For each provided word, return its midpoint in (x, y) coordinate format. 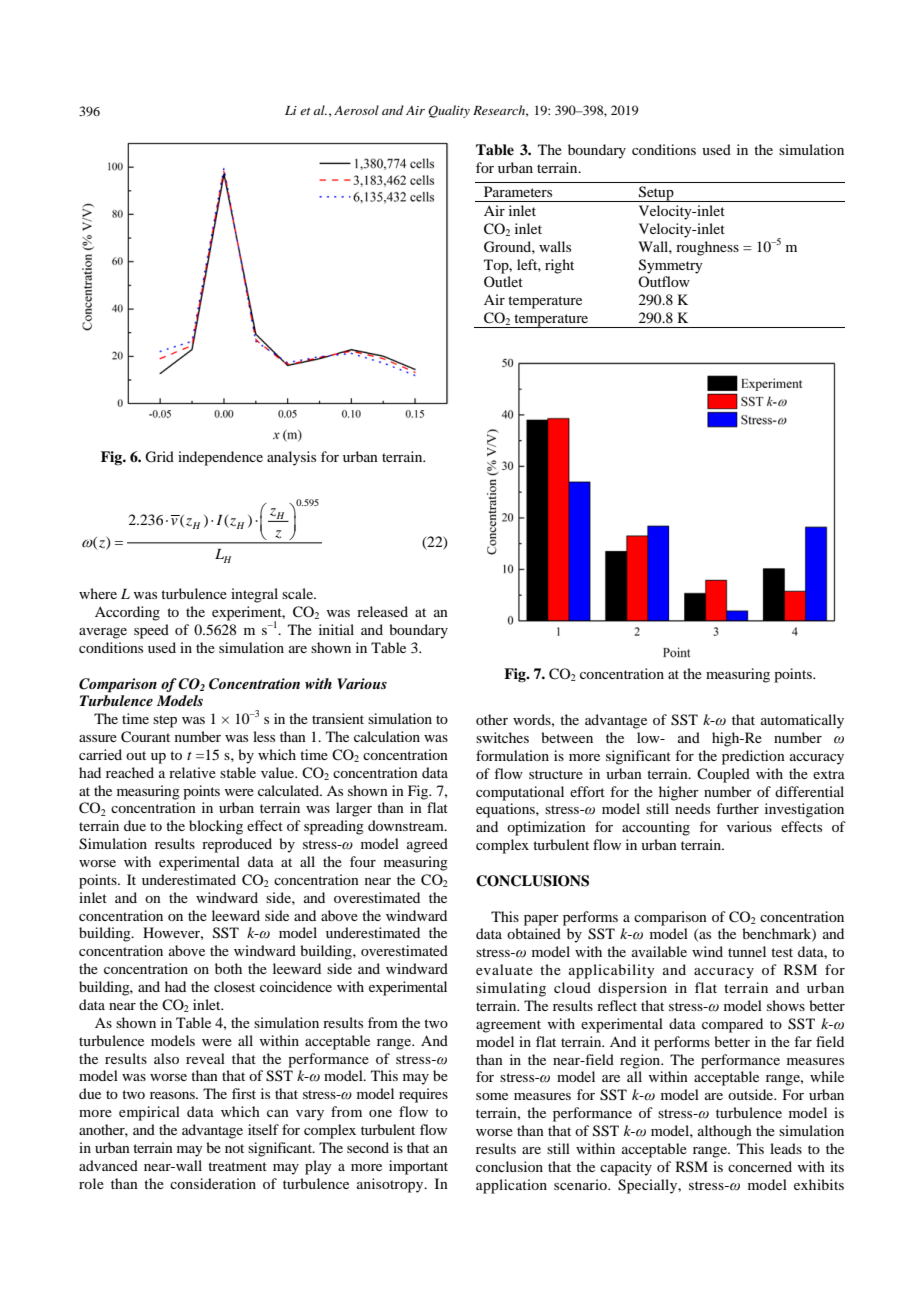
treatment (237, 1166)
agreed (427, 845)
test (782, 952)
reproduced (237, 845)
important (418, 1167)
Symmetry (671, 266)
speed (151, 631)
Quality (449, 111)
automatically (802, 721)
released (382, 611)
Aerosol (356, 110)
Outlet (503, 281)
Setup (656, 194)
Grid (159, 457)
